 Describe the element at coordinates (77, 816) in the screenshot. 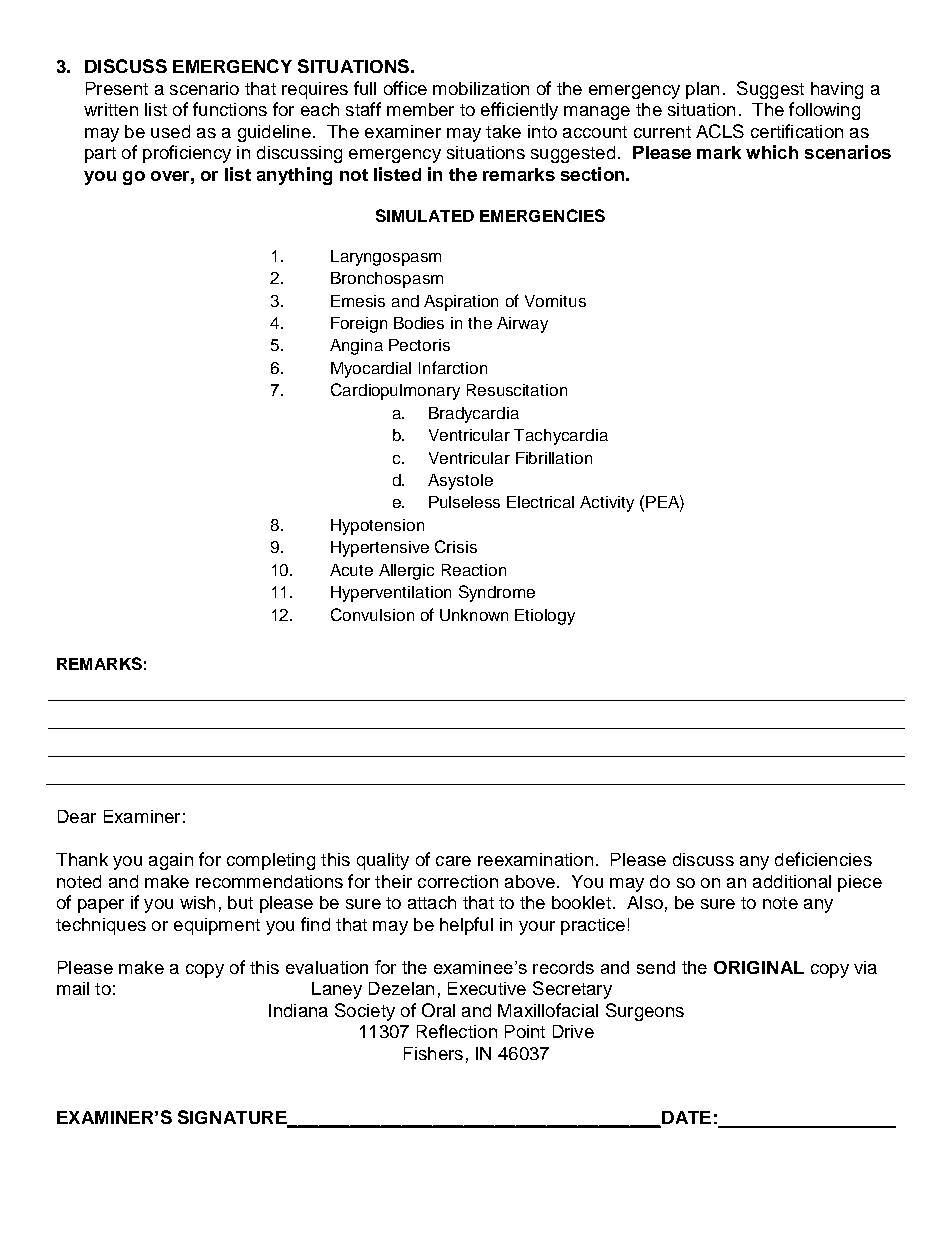

I see `Dear` at that location.
